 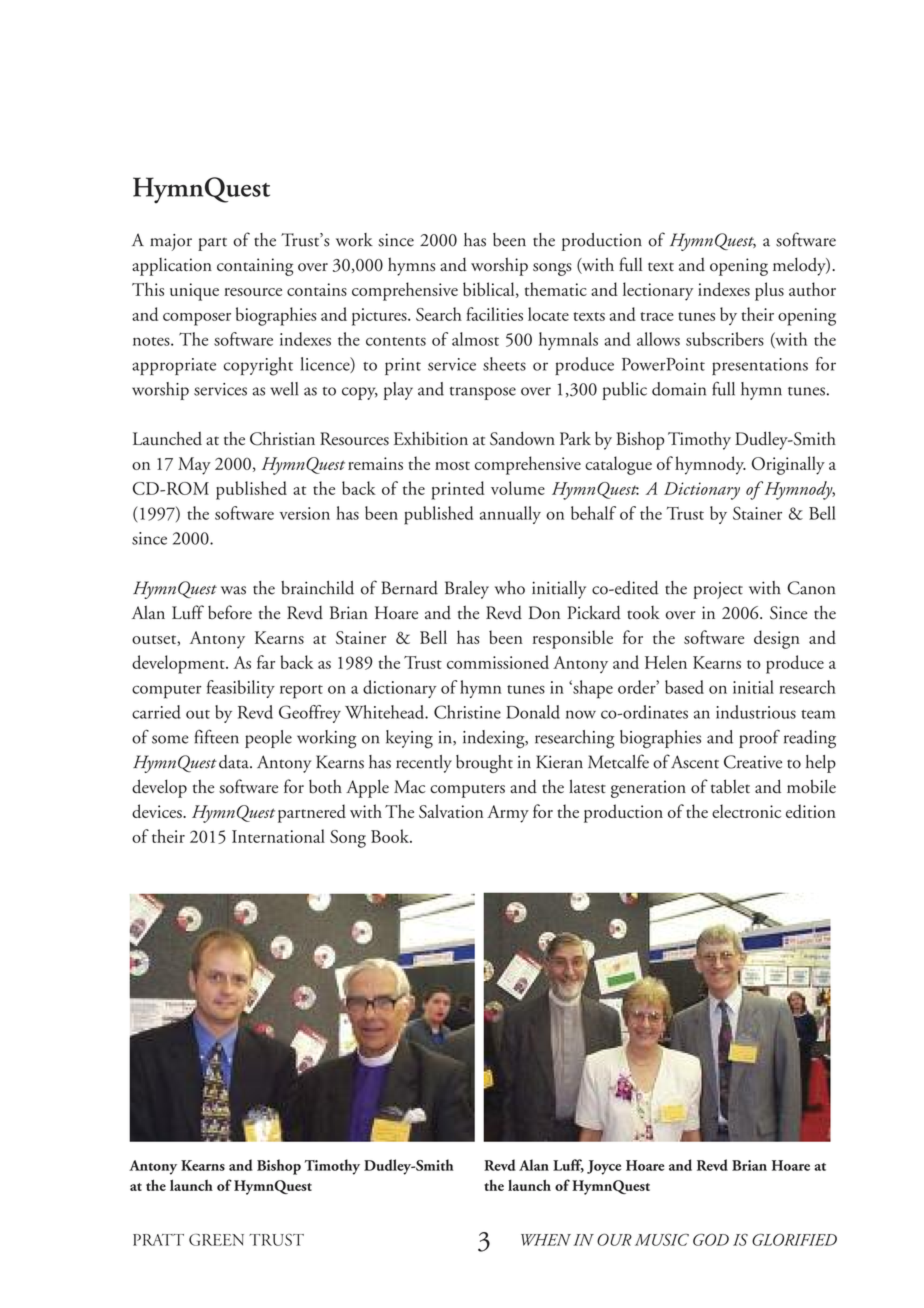 What do you see at coordinates (233, 590) in the image?
I see `was` at bounding box center [233, 590].
